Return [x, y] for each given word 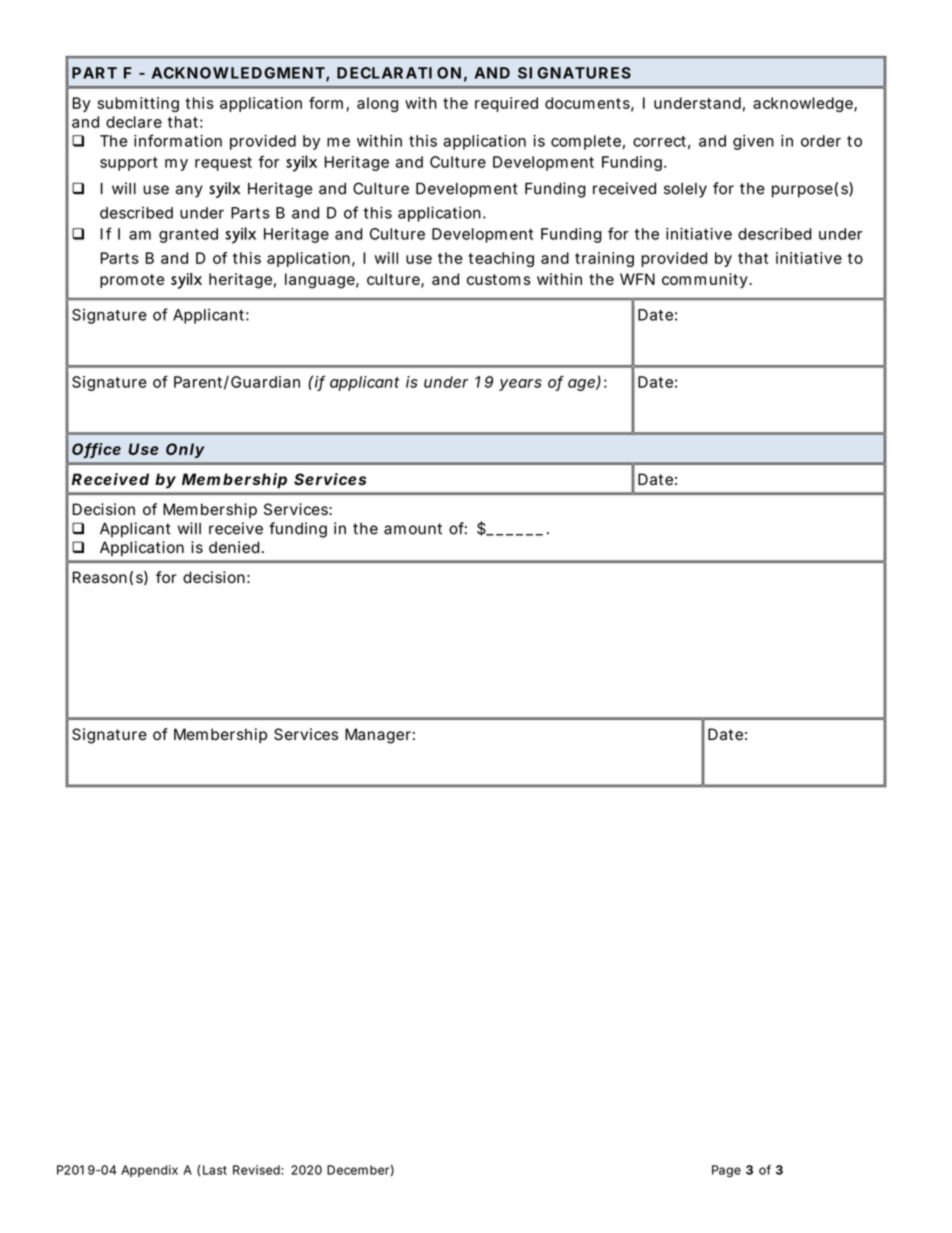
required [506, 104]
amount [413, 529]
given [753, 142]
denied [236, 547]
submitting [138, 104]
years [520, 385]
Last [215, 1170]
